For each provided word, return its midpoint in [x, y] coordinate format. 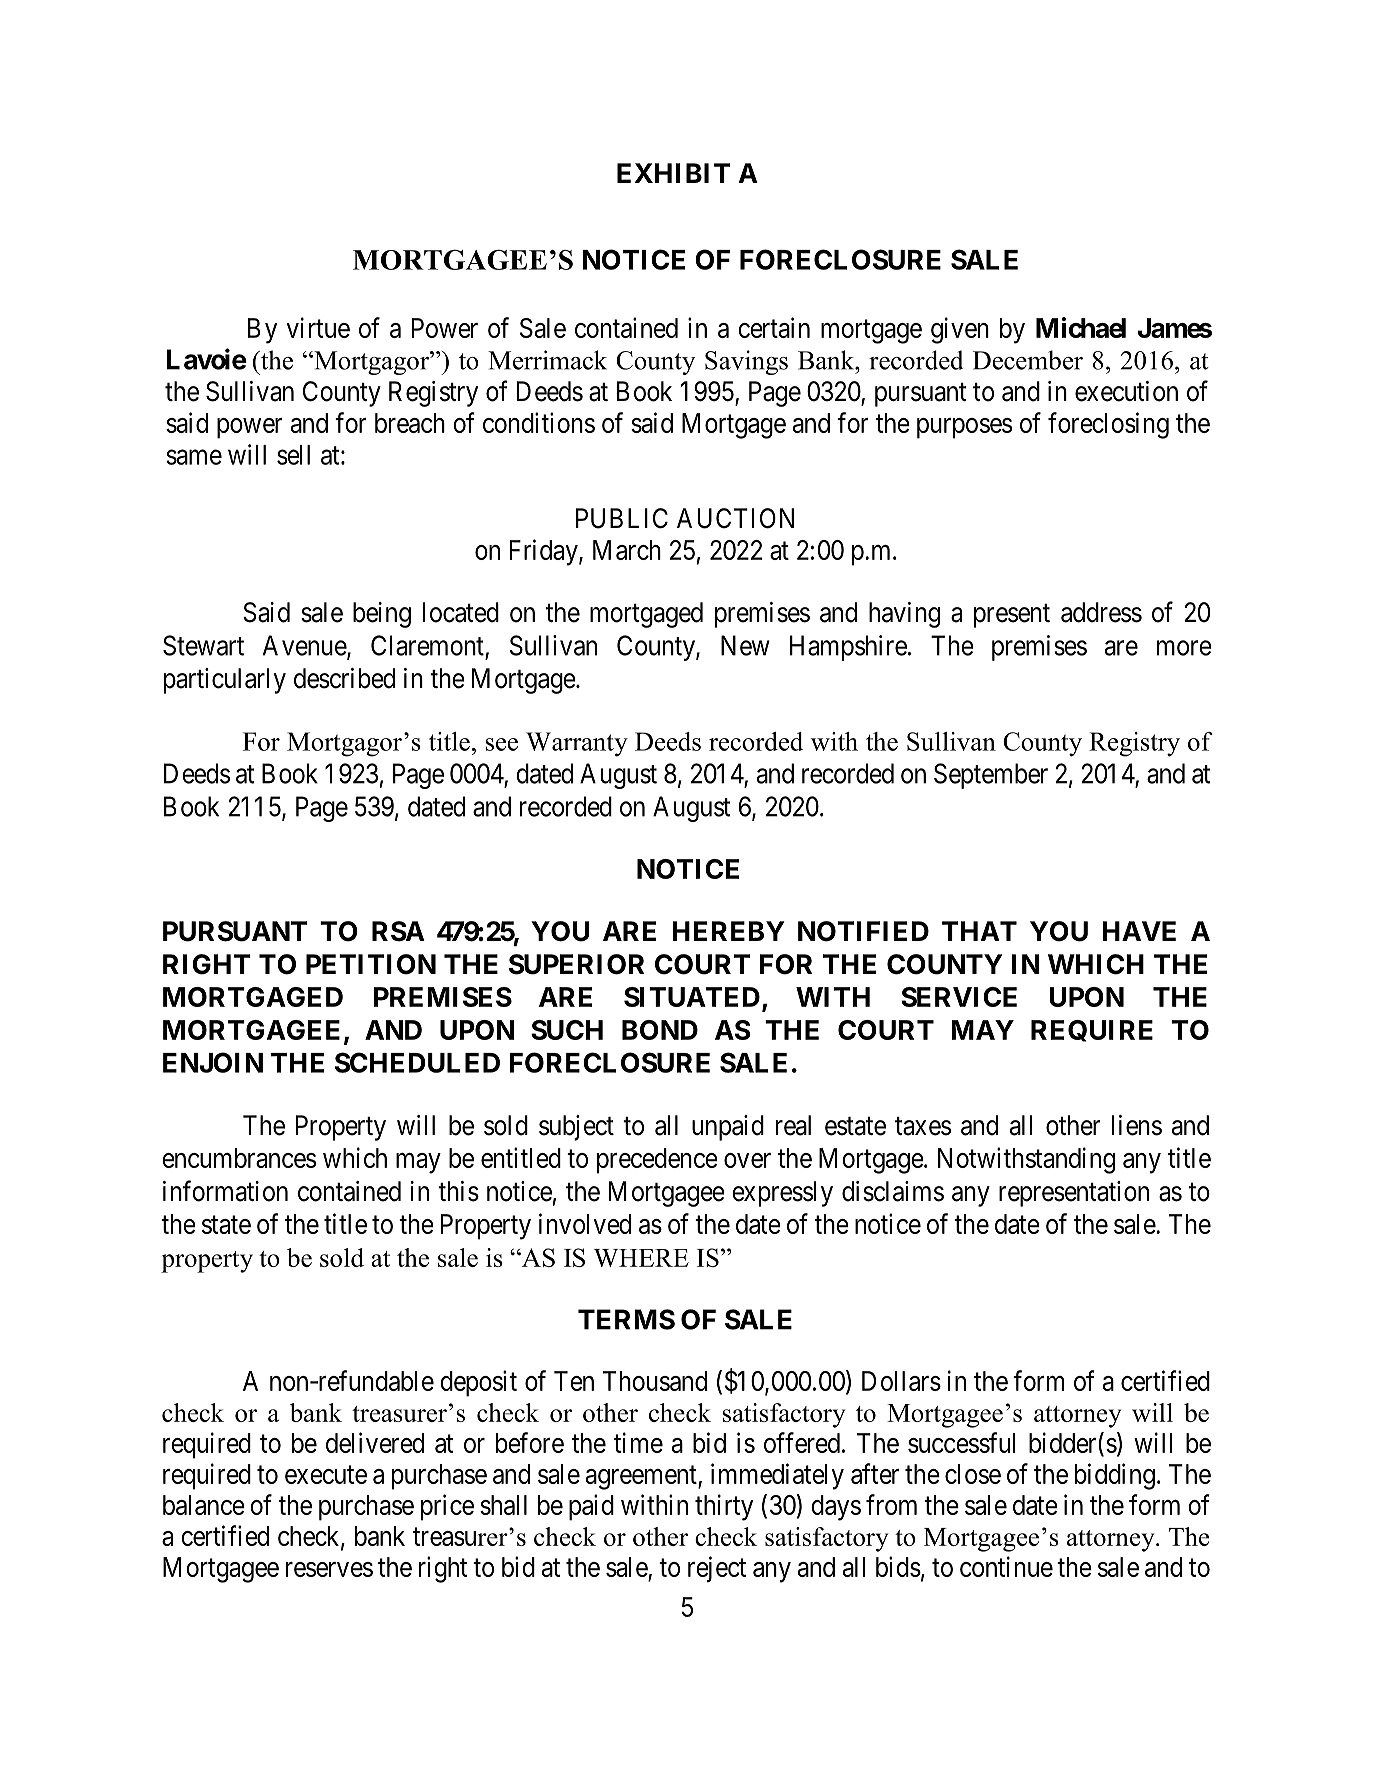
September [991, 776]
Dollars [901, 1381]
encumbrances [239, 1158]
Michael [1081, 327]
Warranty [577, 744]
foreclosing [1108, 425]
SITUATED [692, 997]
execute [326, 1475]
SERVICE [959, 997]
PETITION [371, 964]
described [344, 678]
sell [293, 455]
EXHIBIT [674, 173]
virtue [318, 327]
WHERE [641, 1258]
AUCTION [735, 518]
